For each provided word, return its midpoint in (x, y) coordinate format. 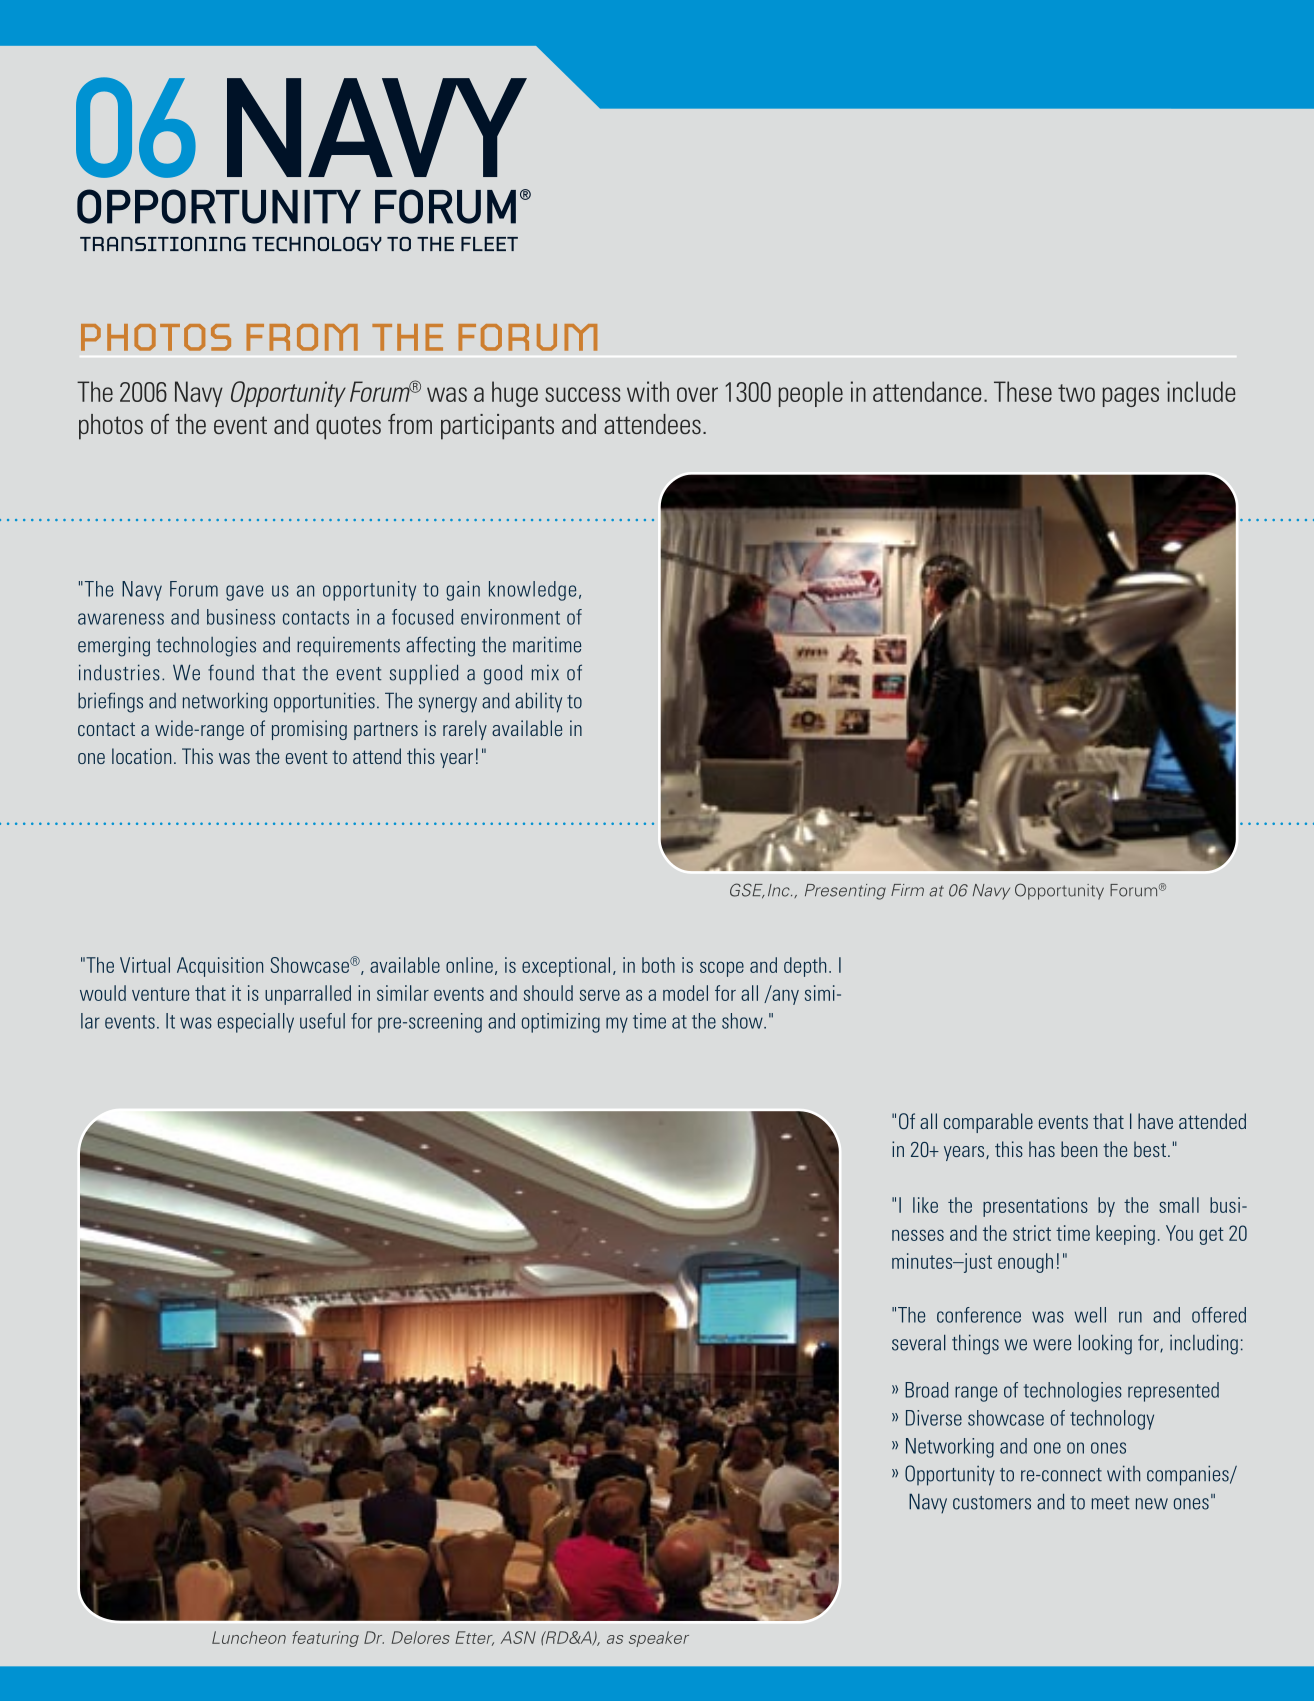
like (925, 1205)
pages (1131, 397)
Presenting (845, 892)
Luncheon (249, 1637)
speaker (659, 1639)
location (141, 756)
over (697, 394)
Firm (907, 890)
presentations (1035, 1207)
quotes (348, 428)
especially (256, 1023)
